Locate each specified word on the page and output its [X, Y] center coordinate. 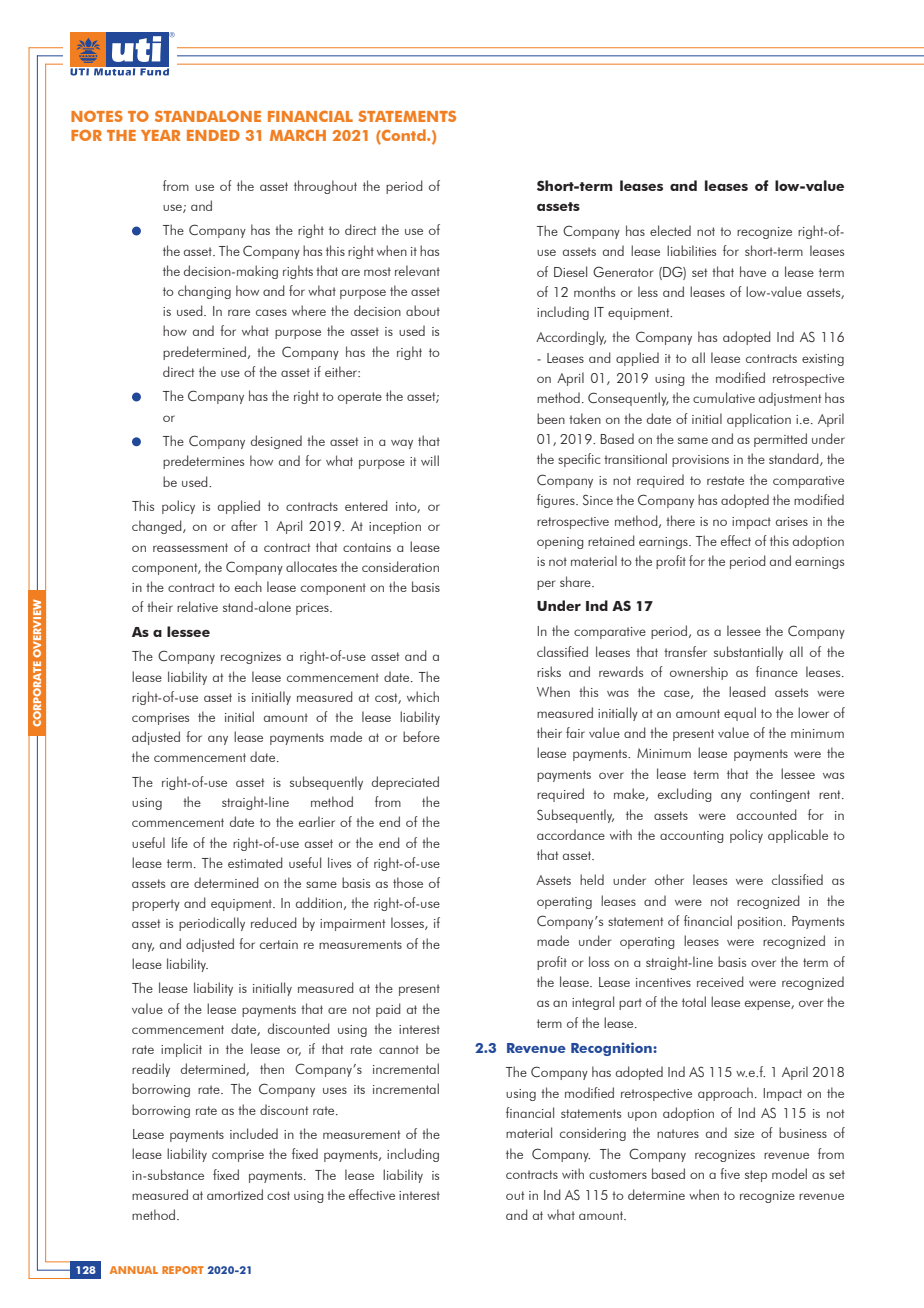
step [756, 1176]
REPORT [183, 1270]
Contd [404, 135]
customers [618, 1174]
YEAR [160, 135]
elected [670, 230]
